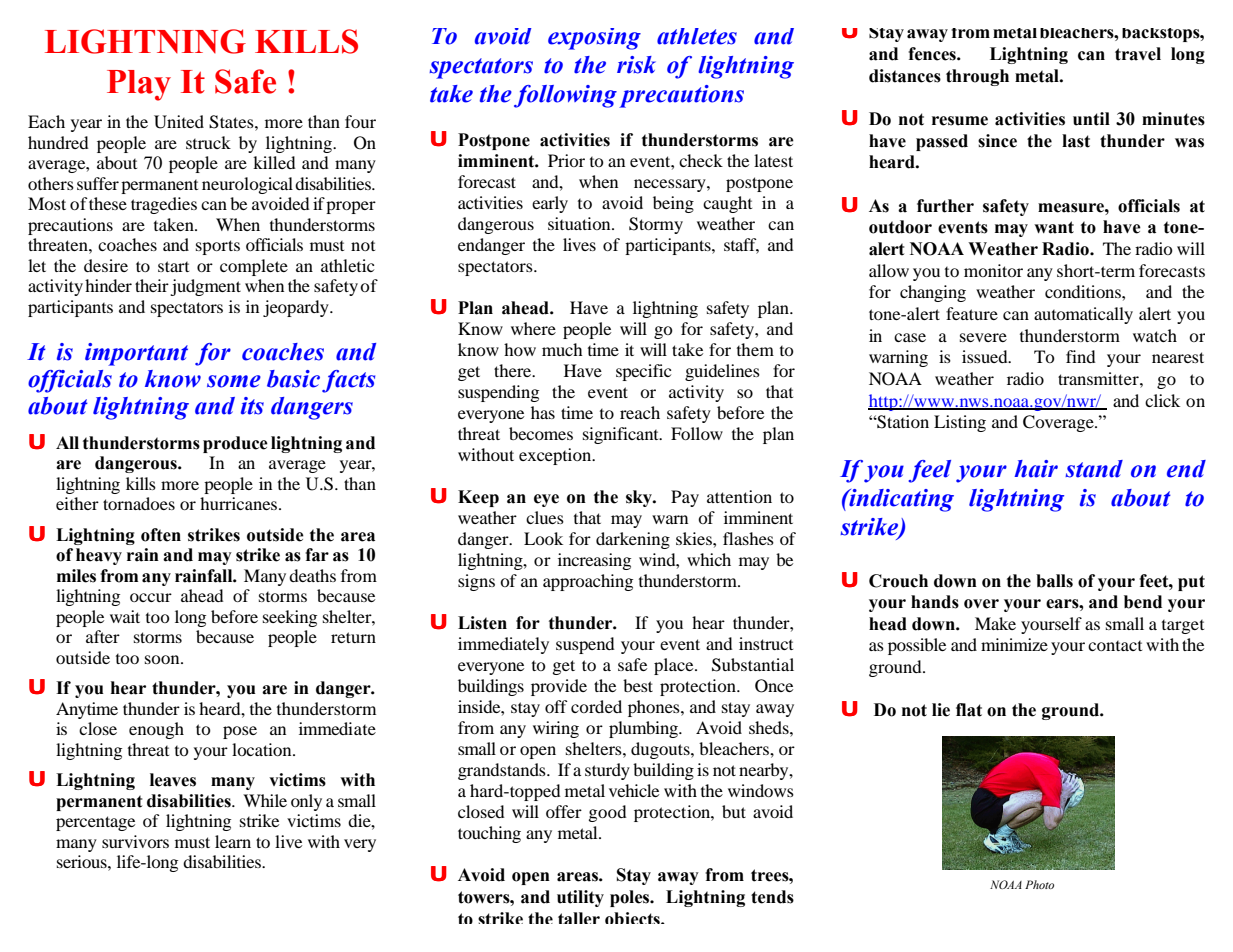 This screenshot has width=1233, height=952. Describe the element at coordinates (993, 270) in the screenshot. I see `monitor` at that location.
